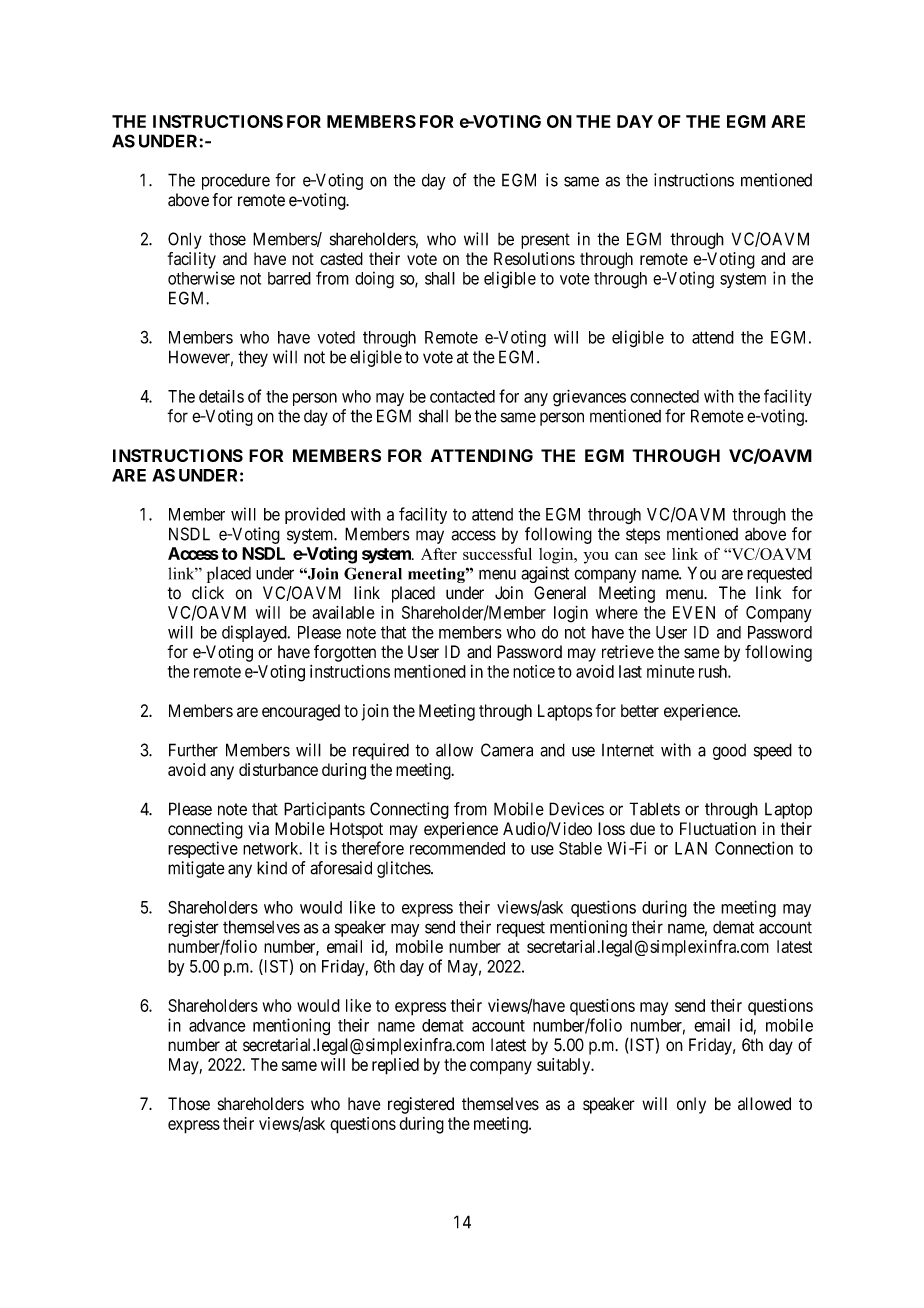 This screenshot has height=1308, width=924. What do you see at coordinates (545, 241) in the screenshot?
I see `present` at bounding box center [545, 241].
